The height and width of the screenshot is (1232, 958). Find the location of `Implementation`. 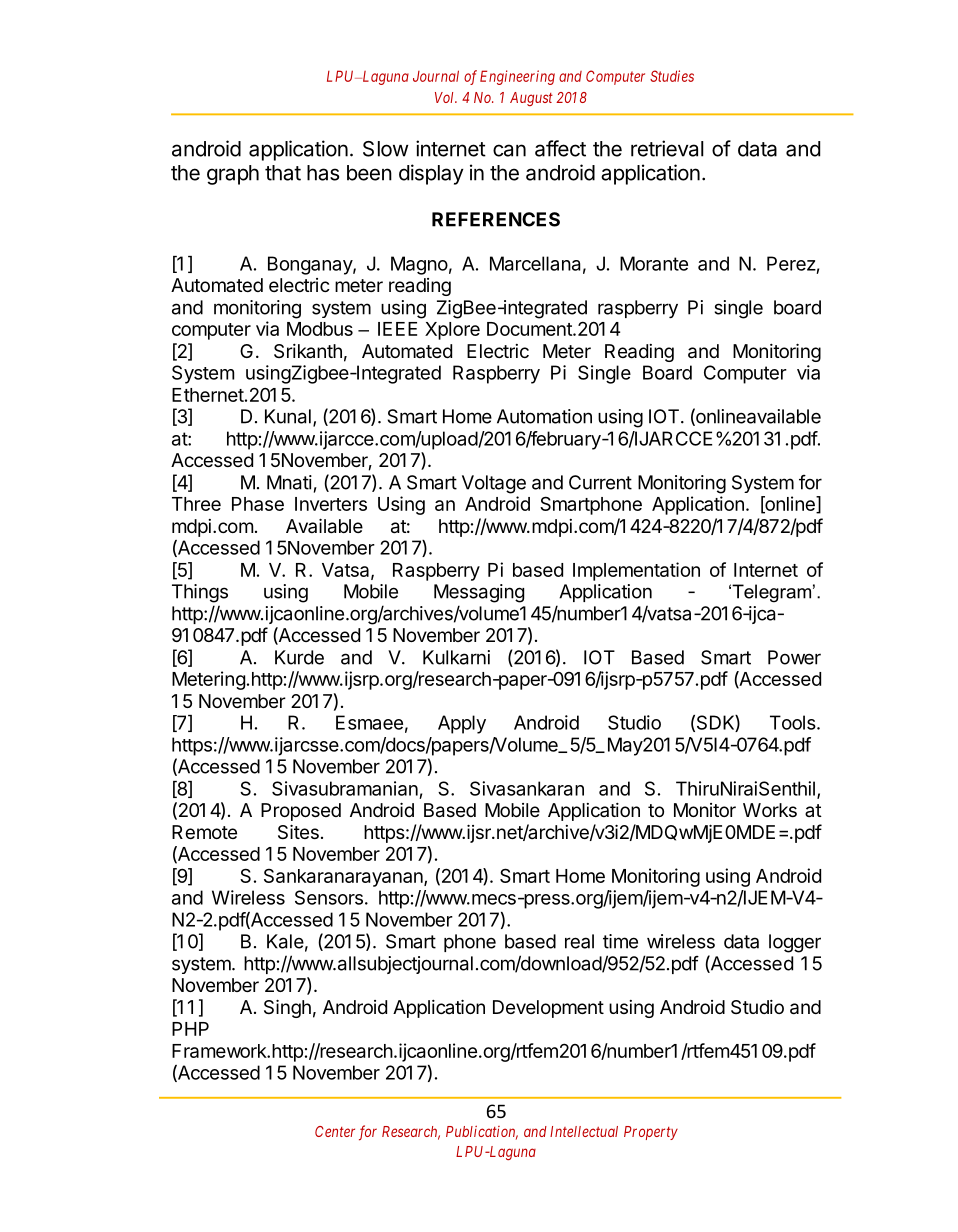

Implementation is located at coordinates (636, 571).
